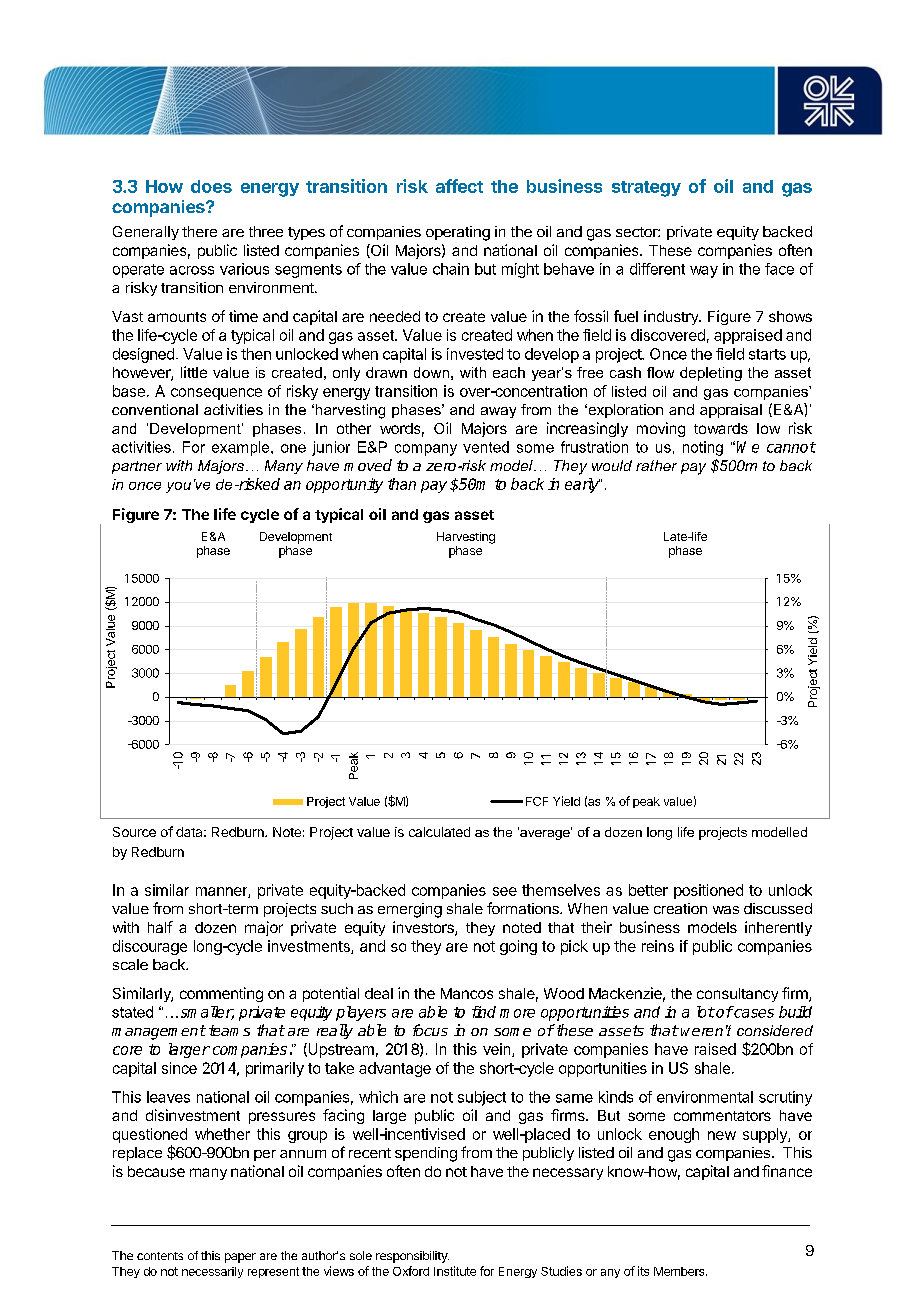 This screenshot has height=1307, width=924. Describe the element at coordinates (221, 994) in the screenshot. I see `commenting` at that location.
